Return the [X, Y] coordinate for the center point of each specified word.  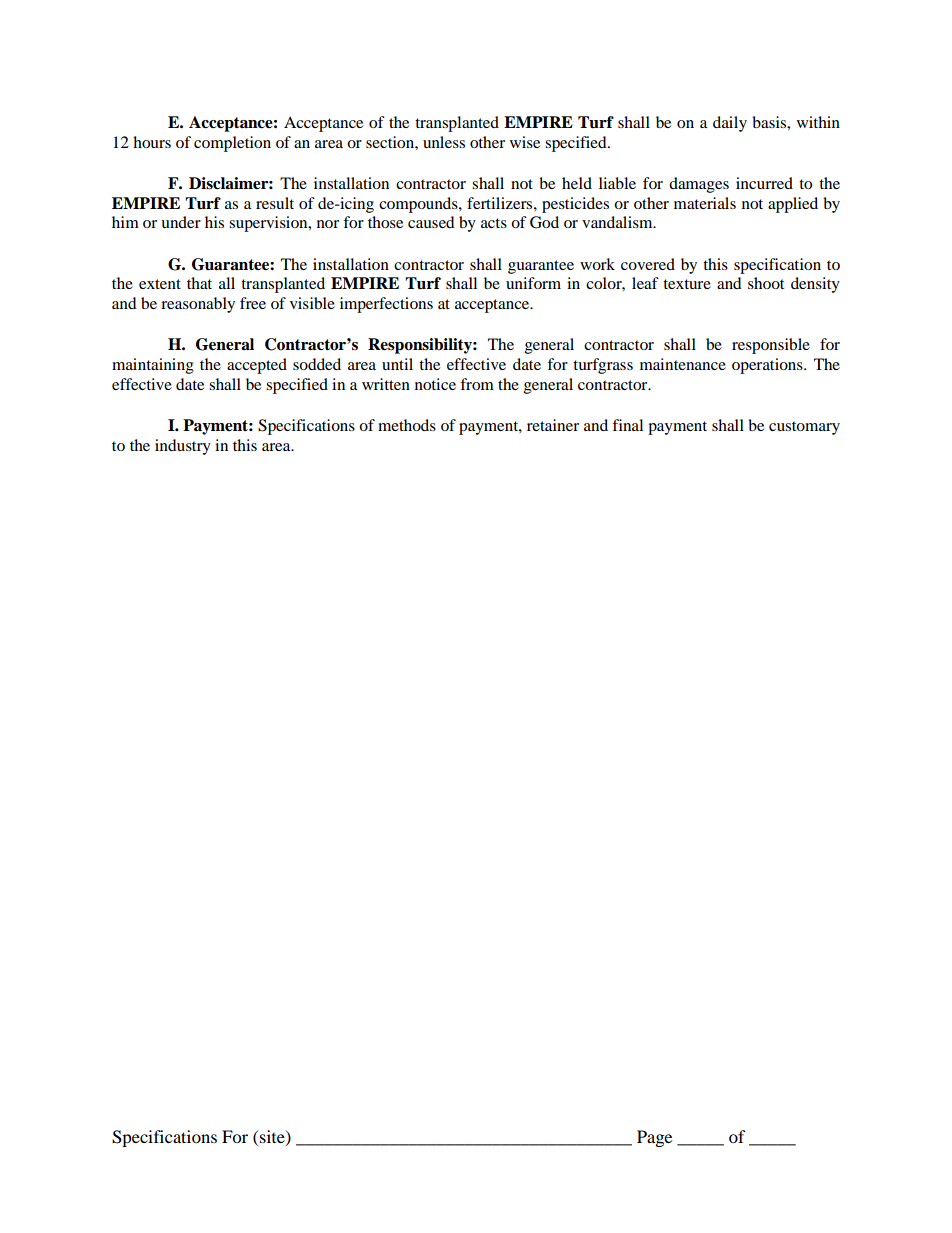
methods [407, 425]
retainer [553, 425]
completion [232, 144]
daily [730, 124]
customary [804, 428]
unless [444, 142]
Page [654, 1138]
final [627, 425]
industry [183, 447]
